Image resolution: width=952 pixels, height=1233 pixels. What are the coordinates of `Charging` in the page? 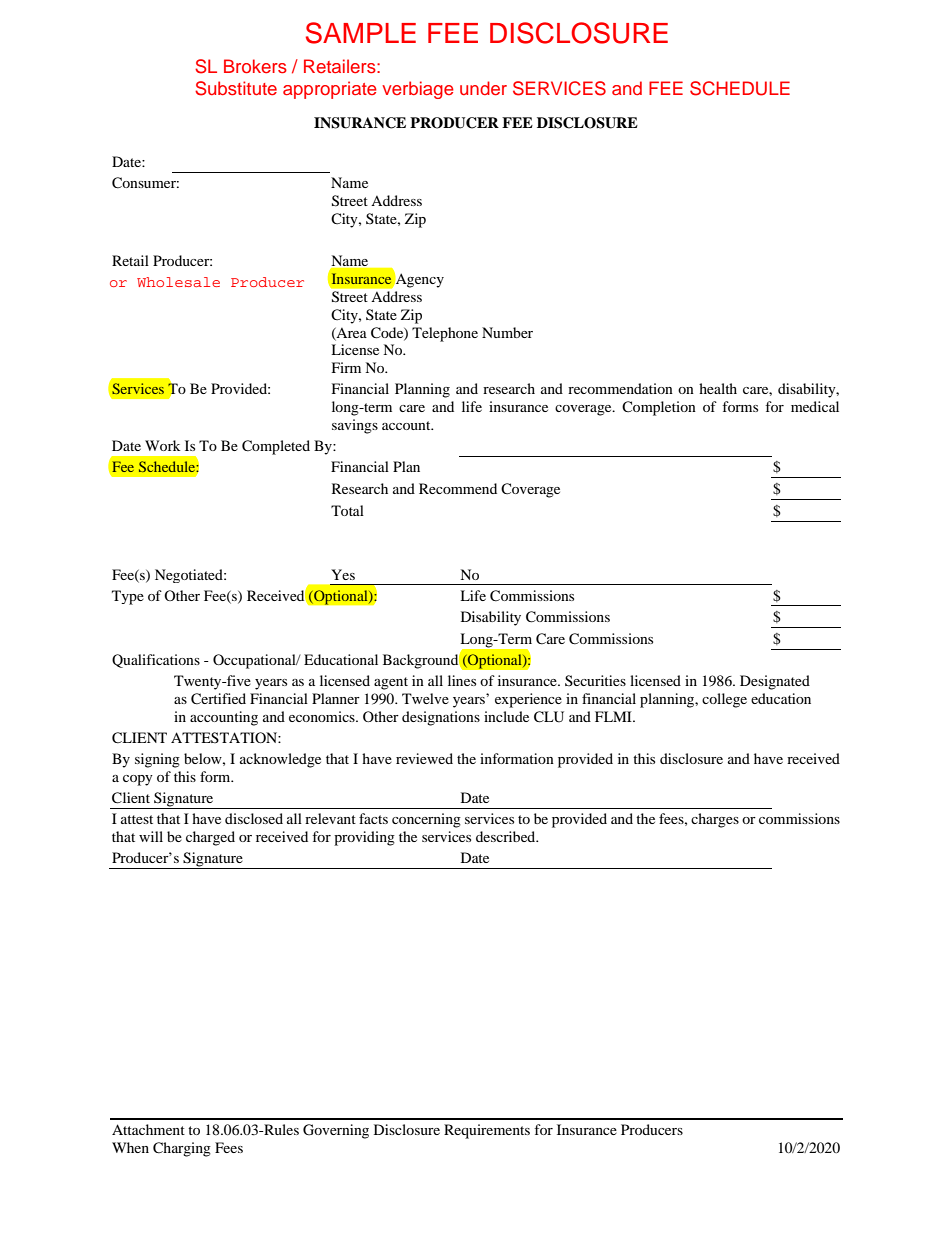 It's located at (182, 1149).
